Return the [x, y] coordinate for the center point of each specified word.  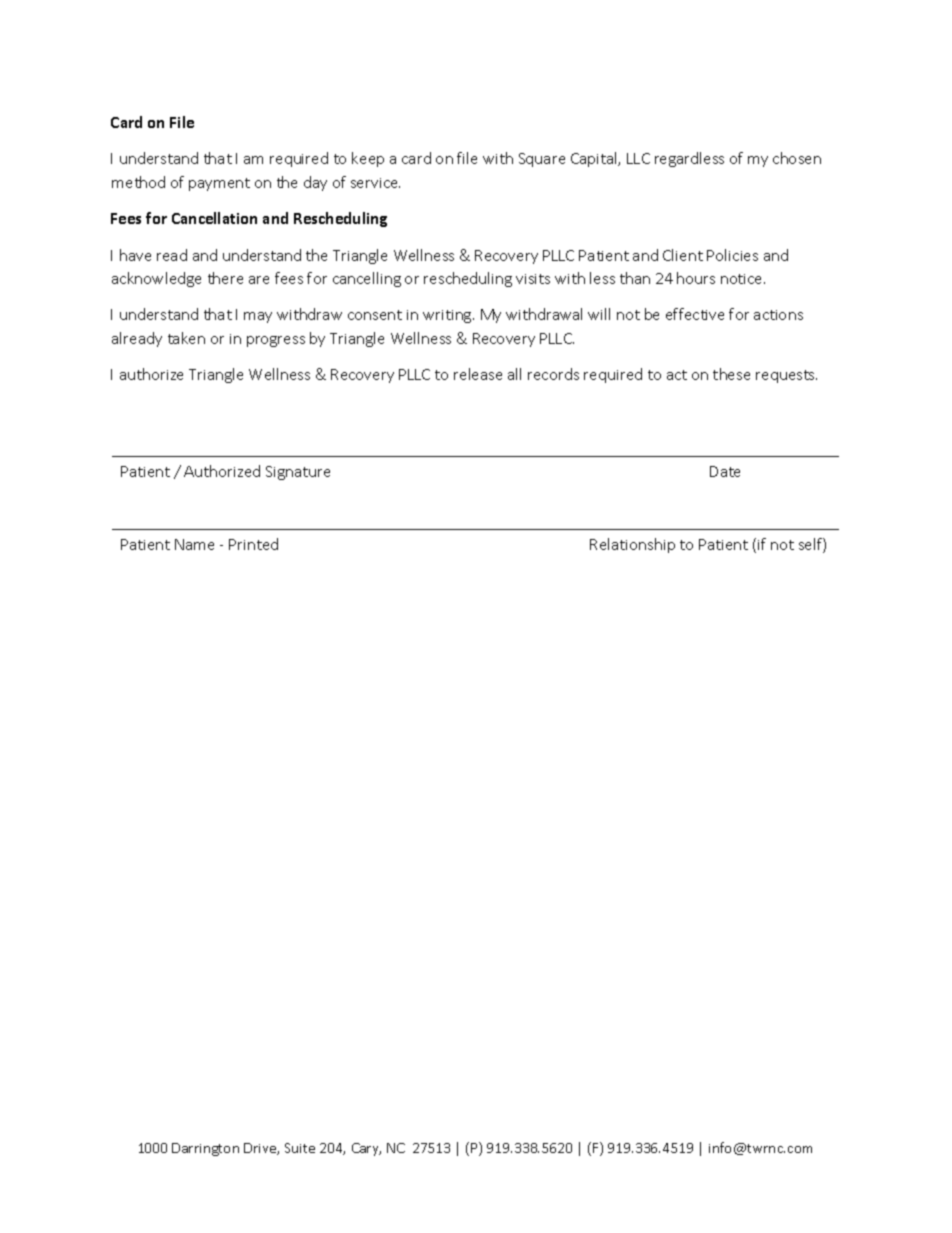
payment [219, 184]
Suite [300, 1148]
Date [725, 471]
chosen [797, 158]
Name [194, 544]
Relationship [632, 545]
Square [542, 160]
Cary [366, 1149]
